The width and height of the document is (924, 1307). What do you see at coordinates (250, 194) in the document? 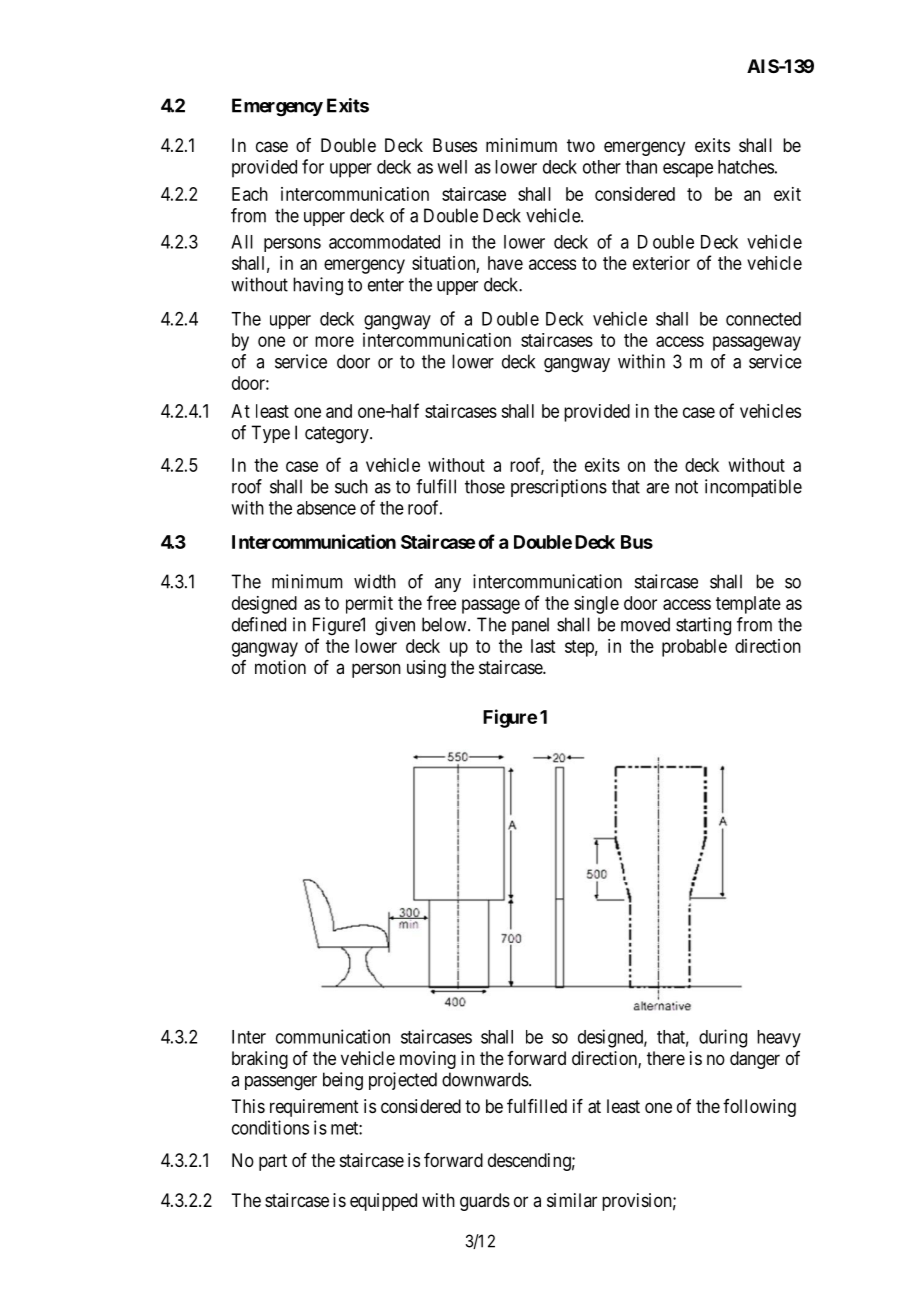
I see `Each` at bounding box center [250, 194].
